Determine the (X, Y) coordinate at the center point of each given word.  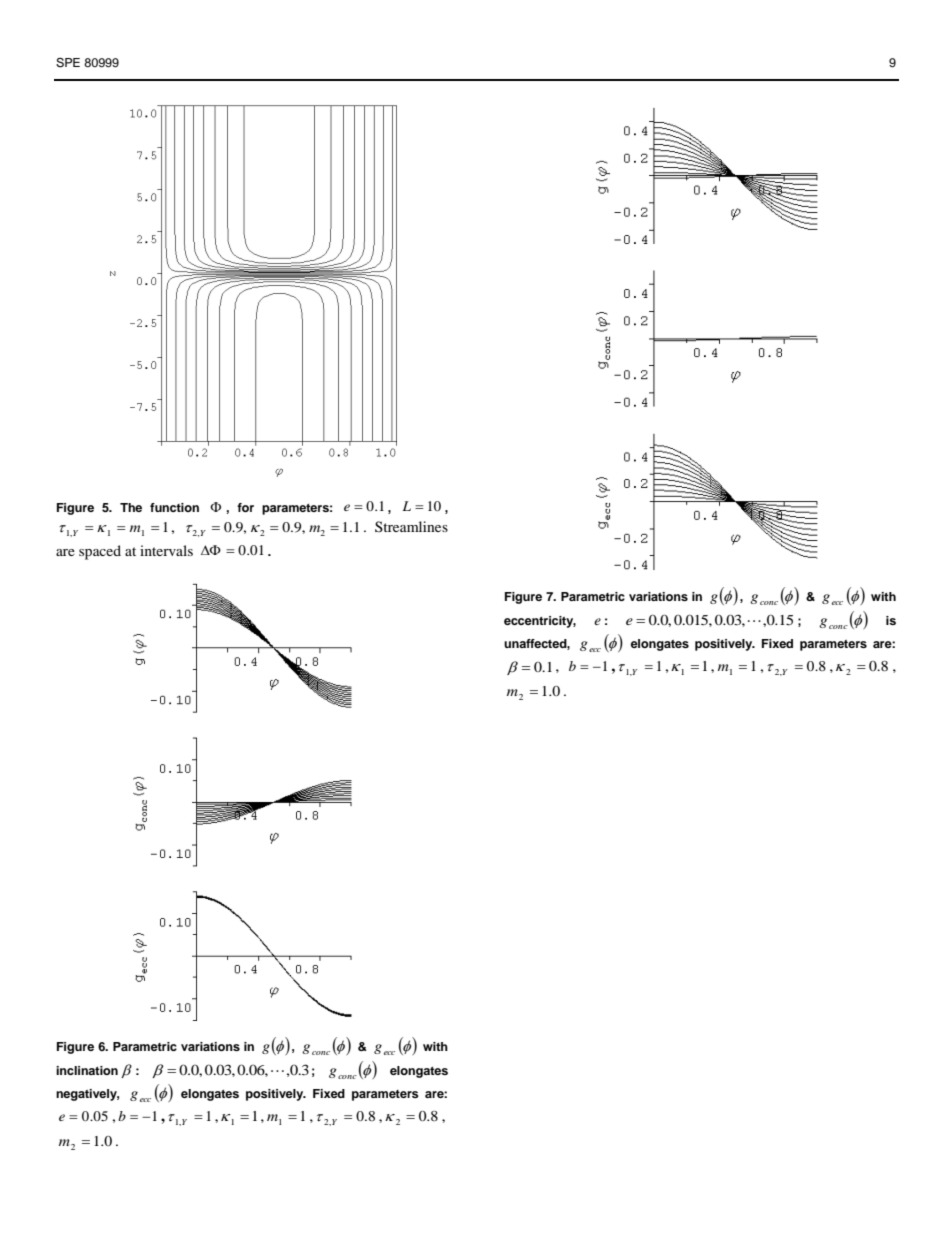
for (245, 507)
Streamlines (411, 526)
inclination (87, 1070)
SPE (68, 63)
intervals (166, 550)
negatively (87, 1095)
